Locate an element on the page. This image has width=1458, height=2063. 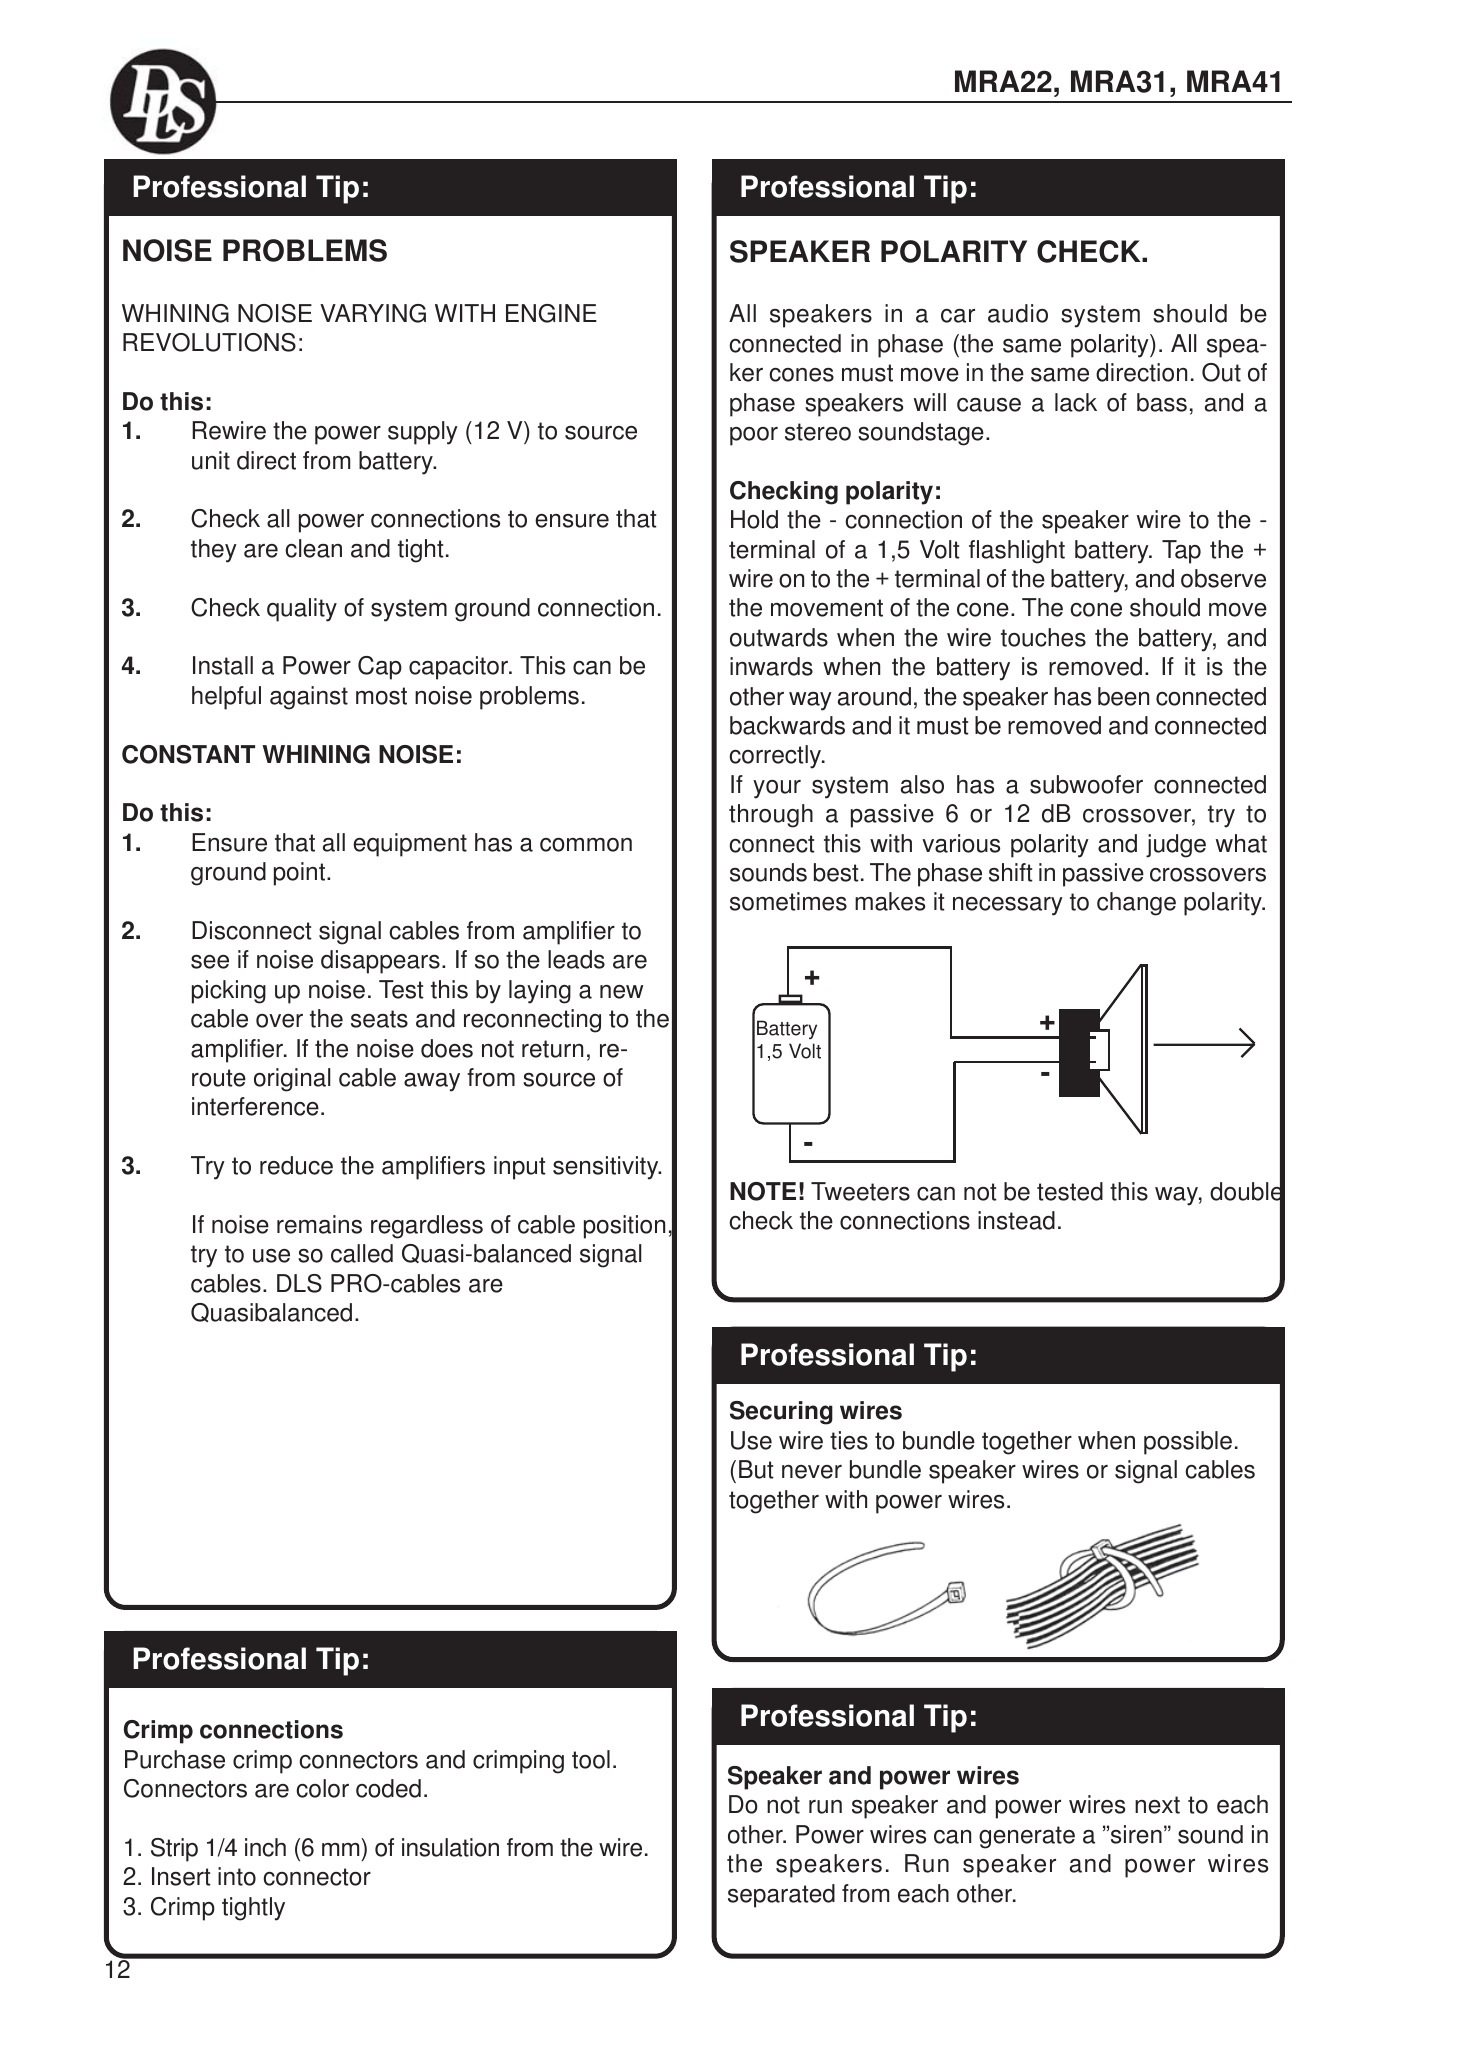
lack is located at coordinates (1076, 402).
